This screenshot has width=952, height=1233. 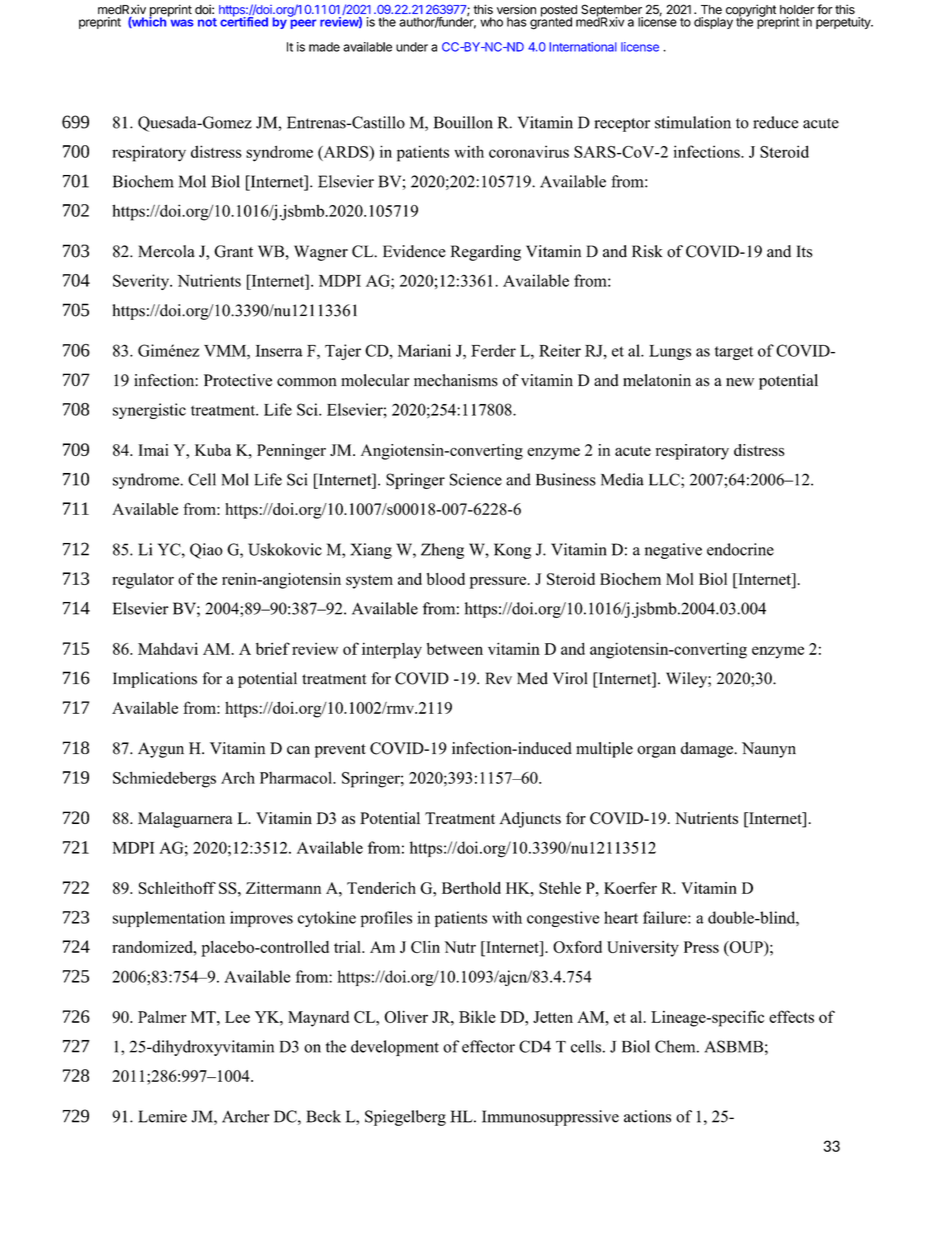 What do you see at coordinates (491, 22) in the screenshot?
I see `who` at bounding box center [491, 22].
